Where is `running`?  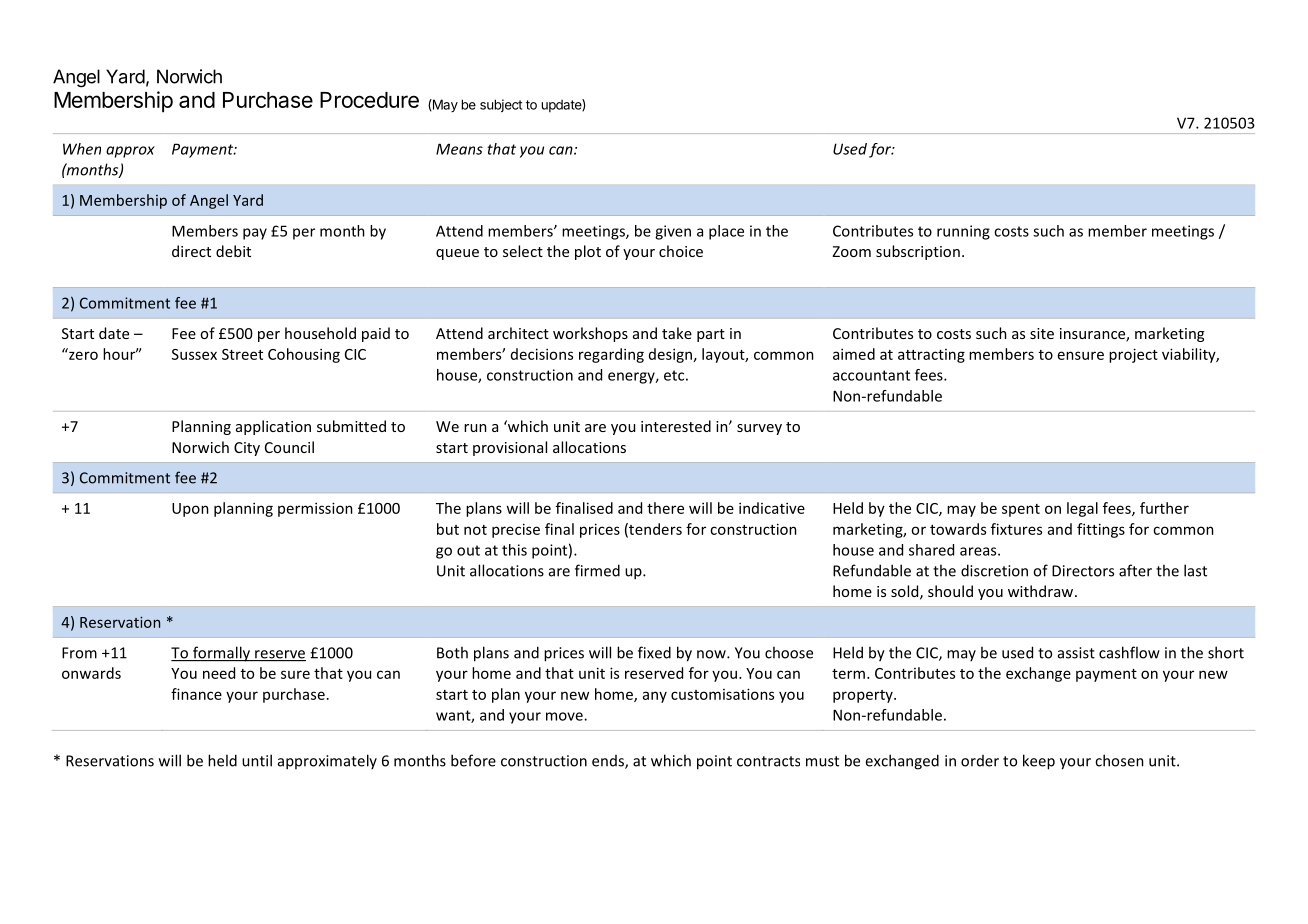
running is located at coordinates (963, 232).
